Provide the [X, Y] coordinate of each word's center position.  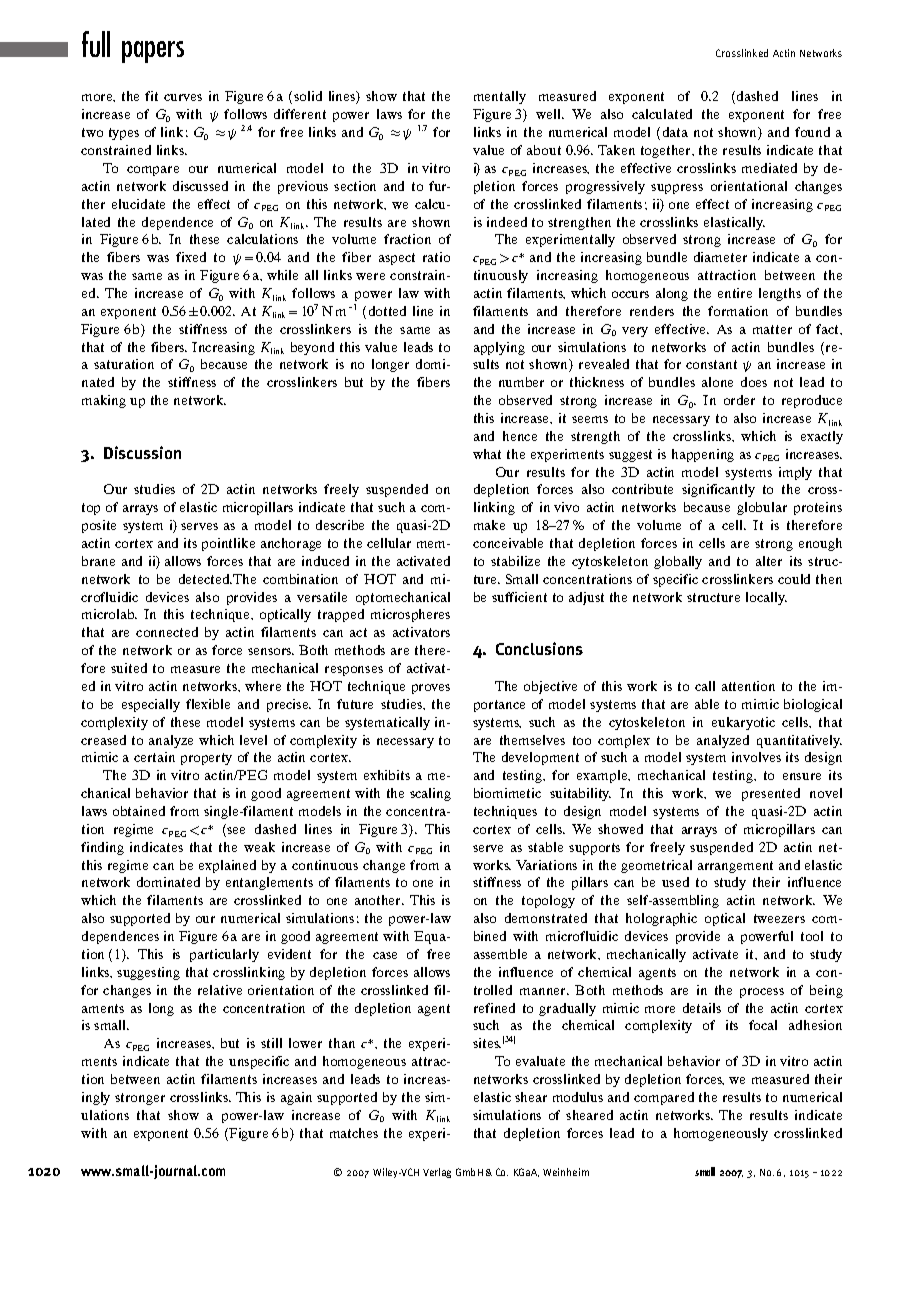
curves [183, 97]
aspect [397, 259]
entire [735, 293]
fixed [191, 257]
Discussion [142, 452]
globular [762, 508]
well [549, 114]
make [489, 525]
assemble [500, 954]
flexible [208, 704]
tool [812, 936]
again [296, 1098]
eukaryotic [743, 723]
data [675, 132]
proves [431, 689]
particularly [224, 955]
